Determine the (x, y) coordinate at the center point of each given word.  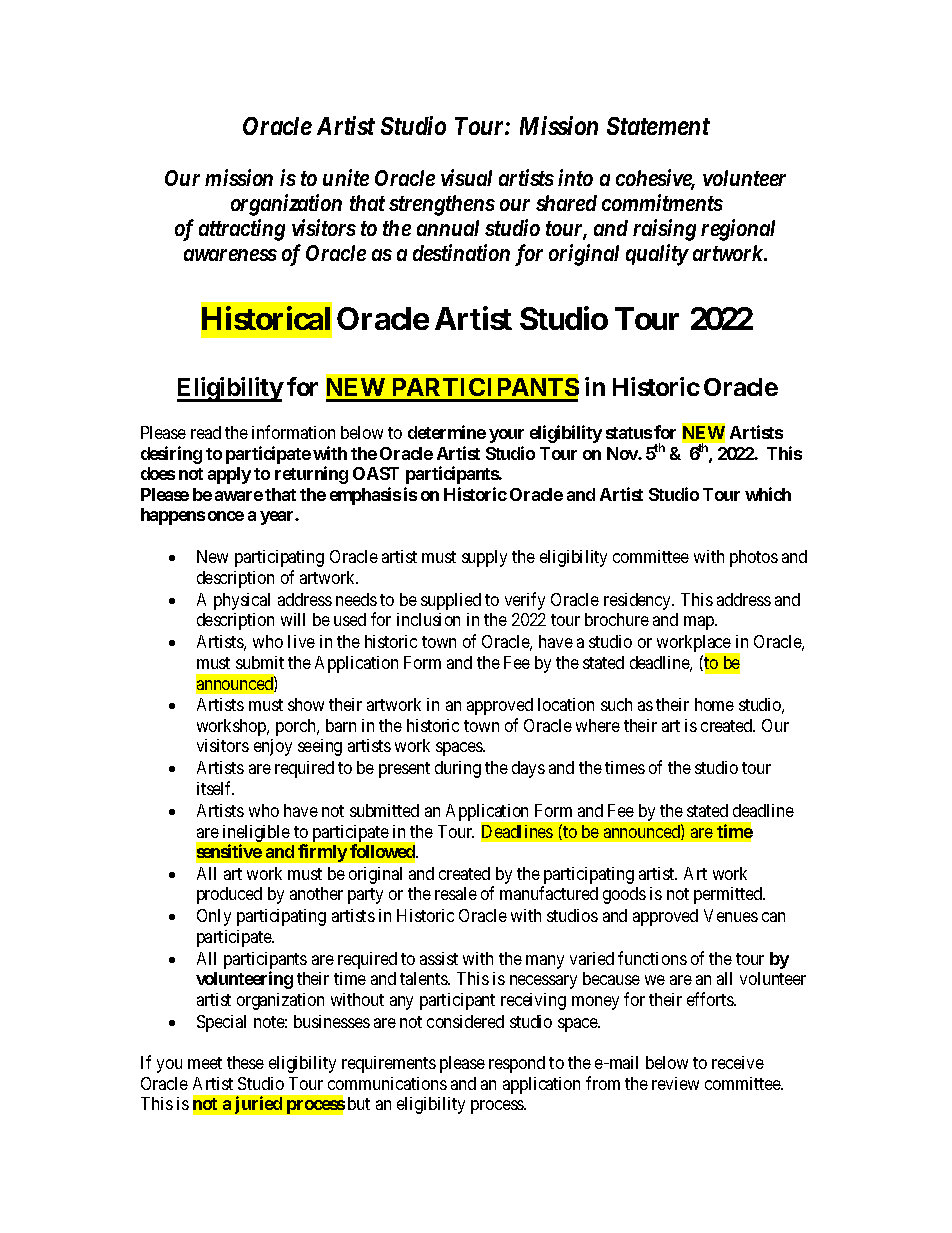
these (245, 1062)
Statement (658, 126)
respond (517, 1064)
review (675, 1083)
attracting (242, 230)
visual (466, 177)
